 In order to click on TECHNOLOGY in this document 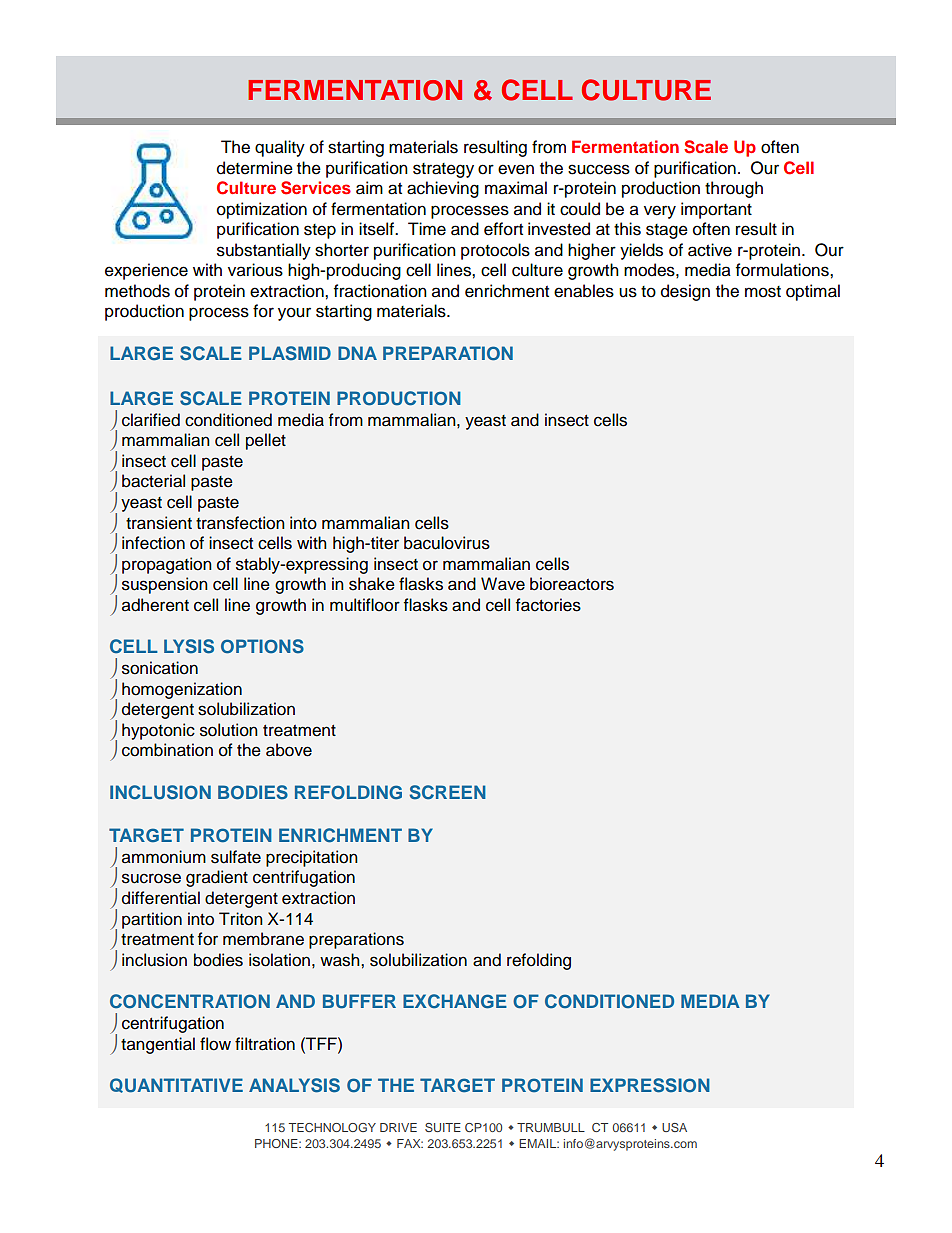, I will do `click(332, 1127)`.
